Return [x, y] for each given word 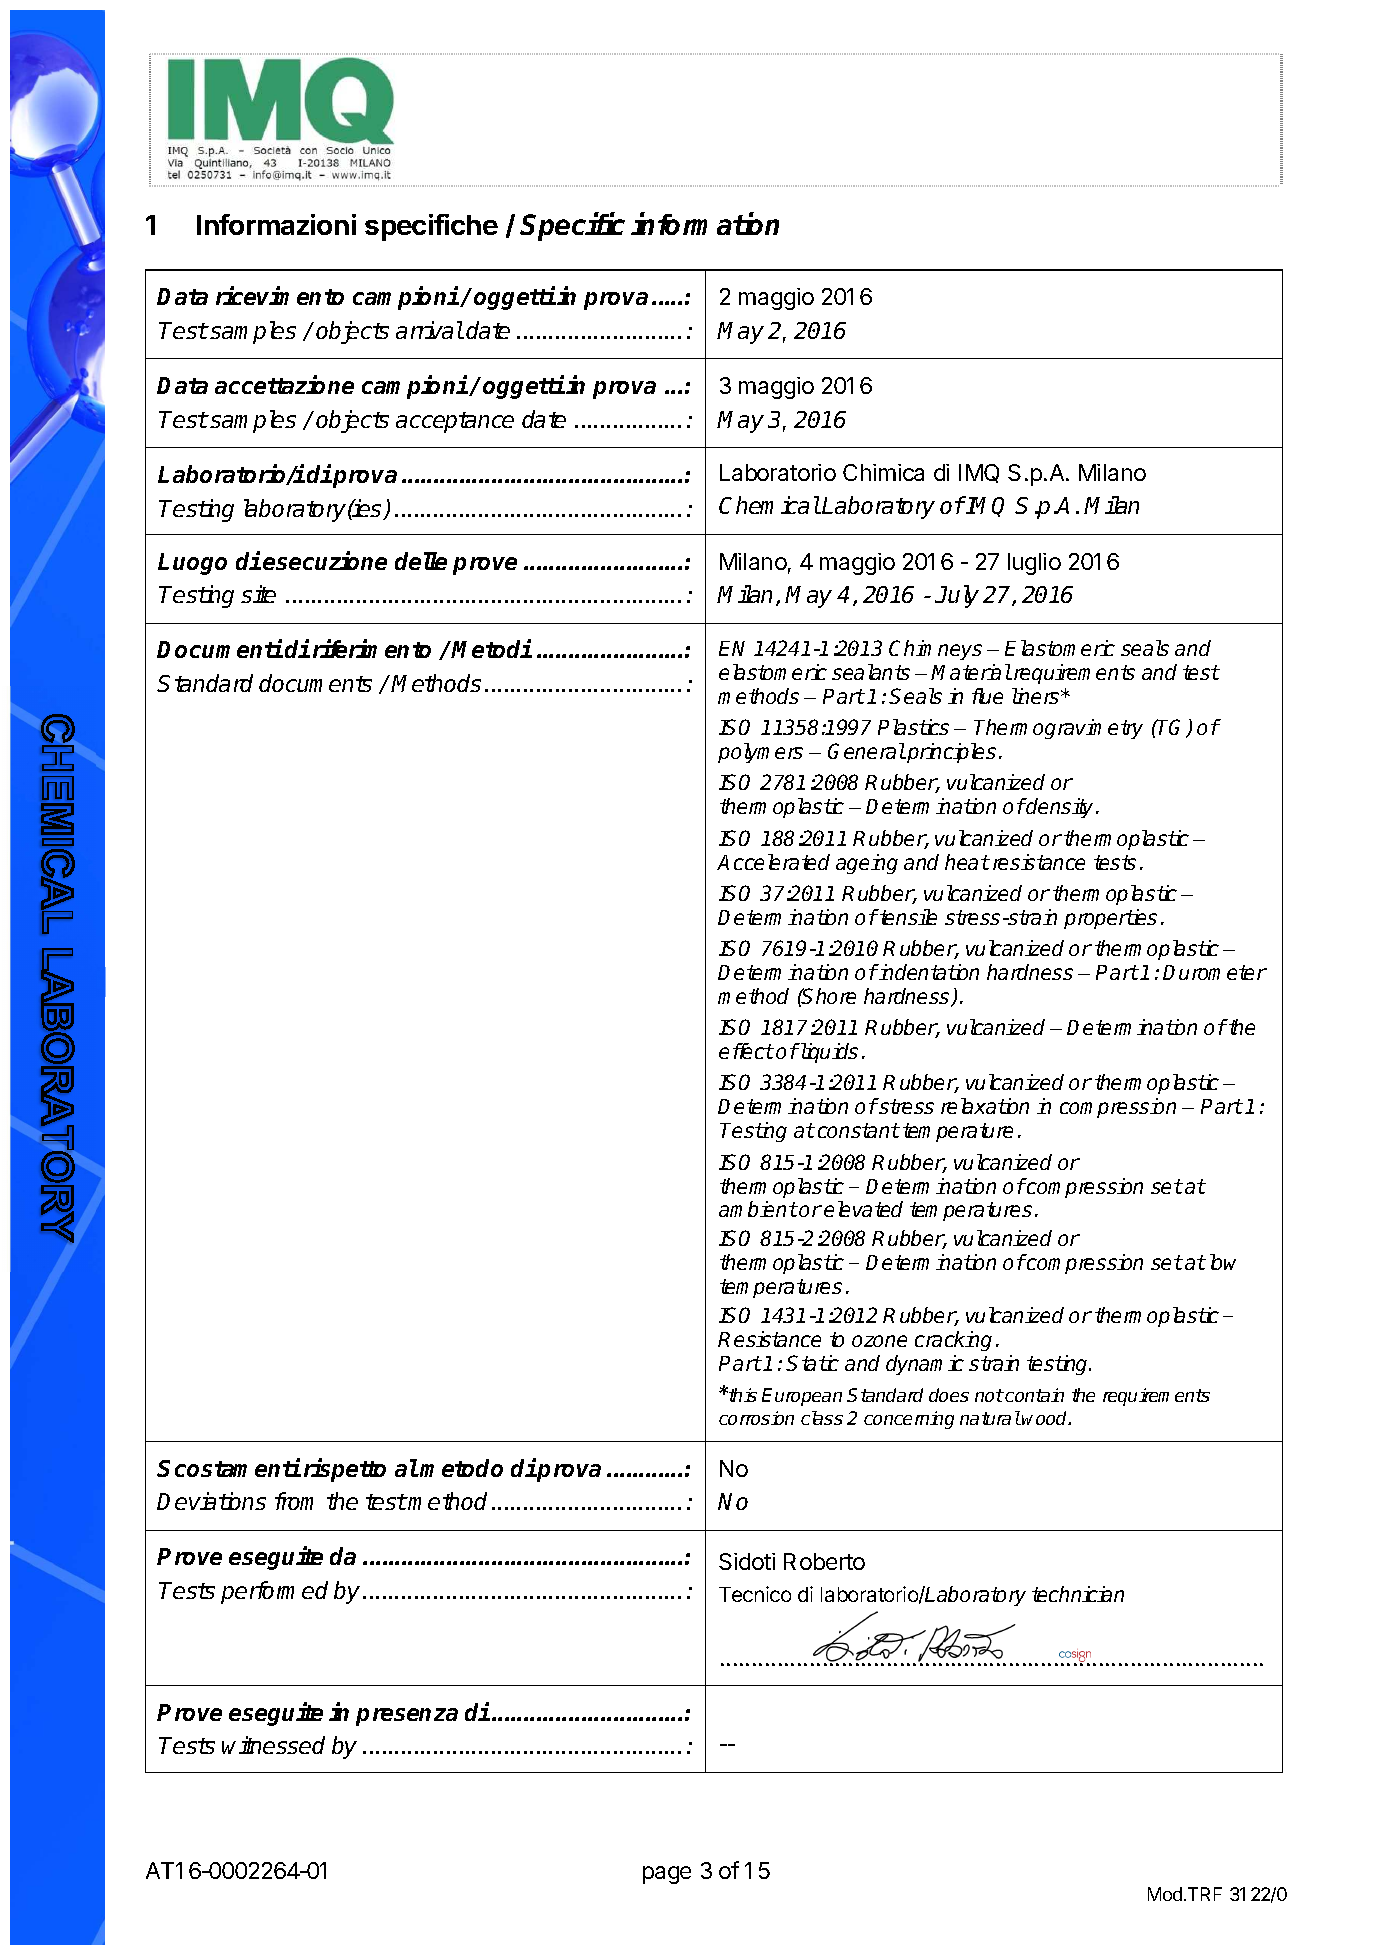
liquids [828, 1053]
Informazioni [276, 224]
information [705, 223]
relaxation [985, 1106]
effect [746, 1051]
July [957, 596]
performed [274, 1592]
